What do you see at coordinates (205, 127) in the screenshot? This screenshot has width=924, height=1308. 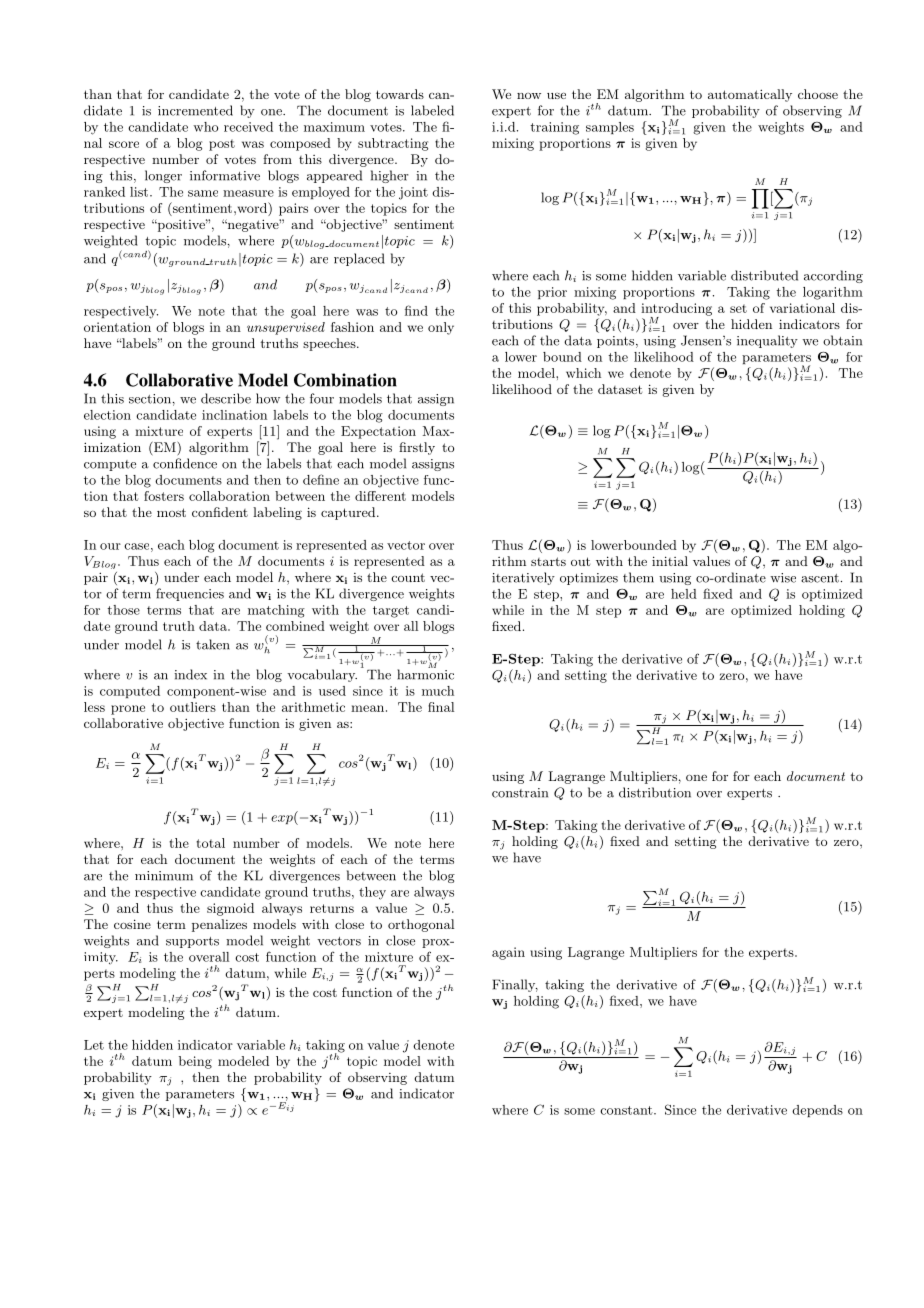 I see `who` at bounding box center [205, 127].
